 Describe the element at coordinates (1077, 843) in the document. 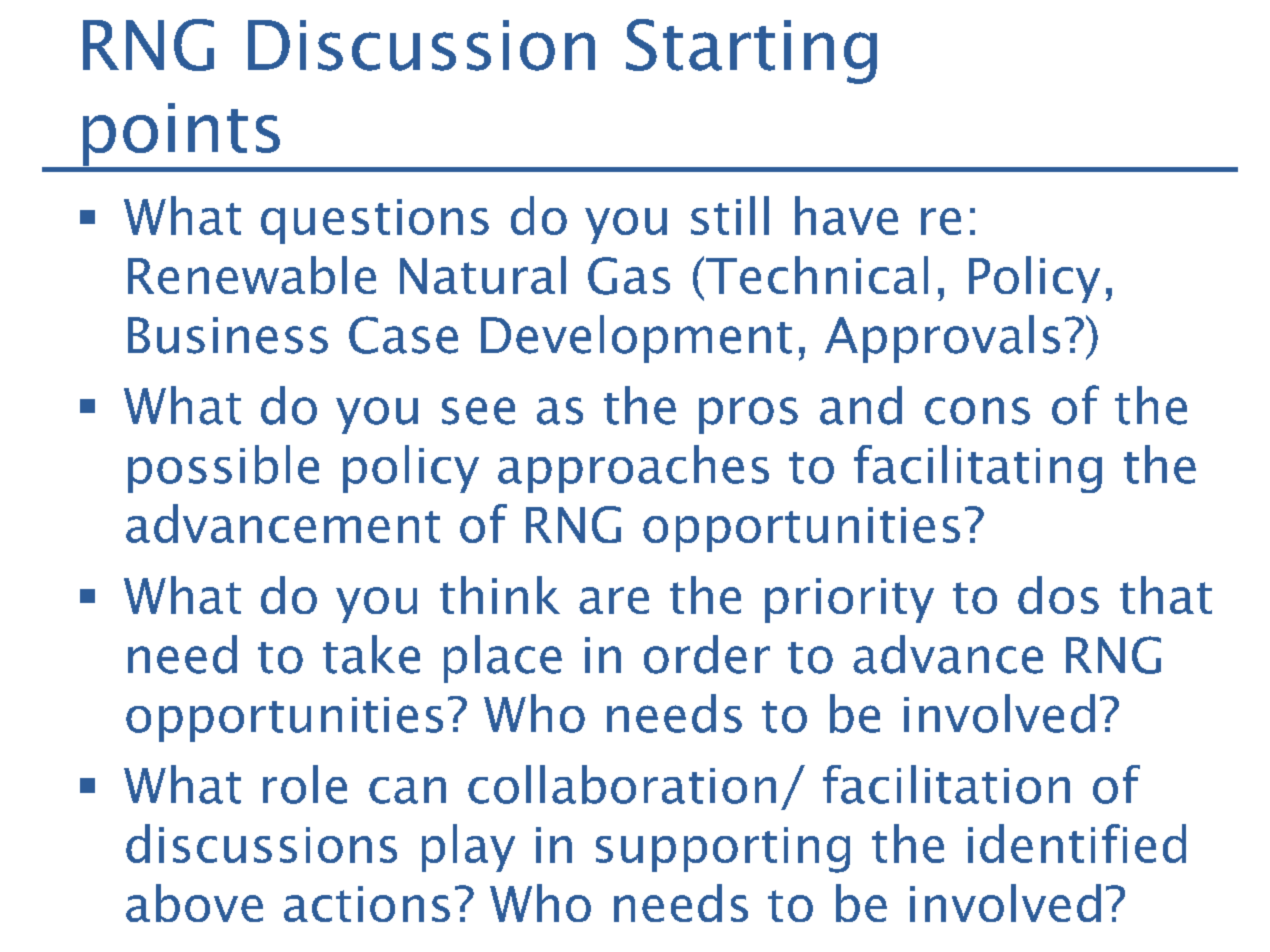

I see `identified` at that location.
